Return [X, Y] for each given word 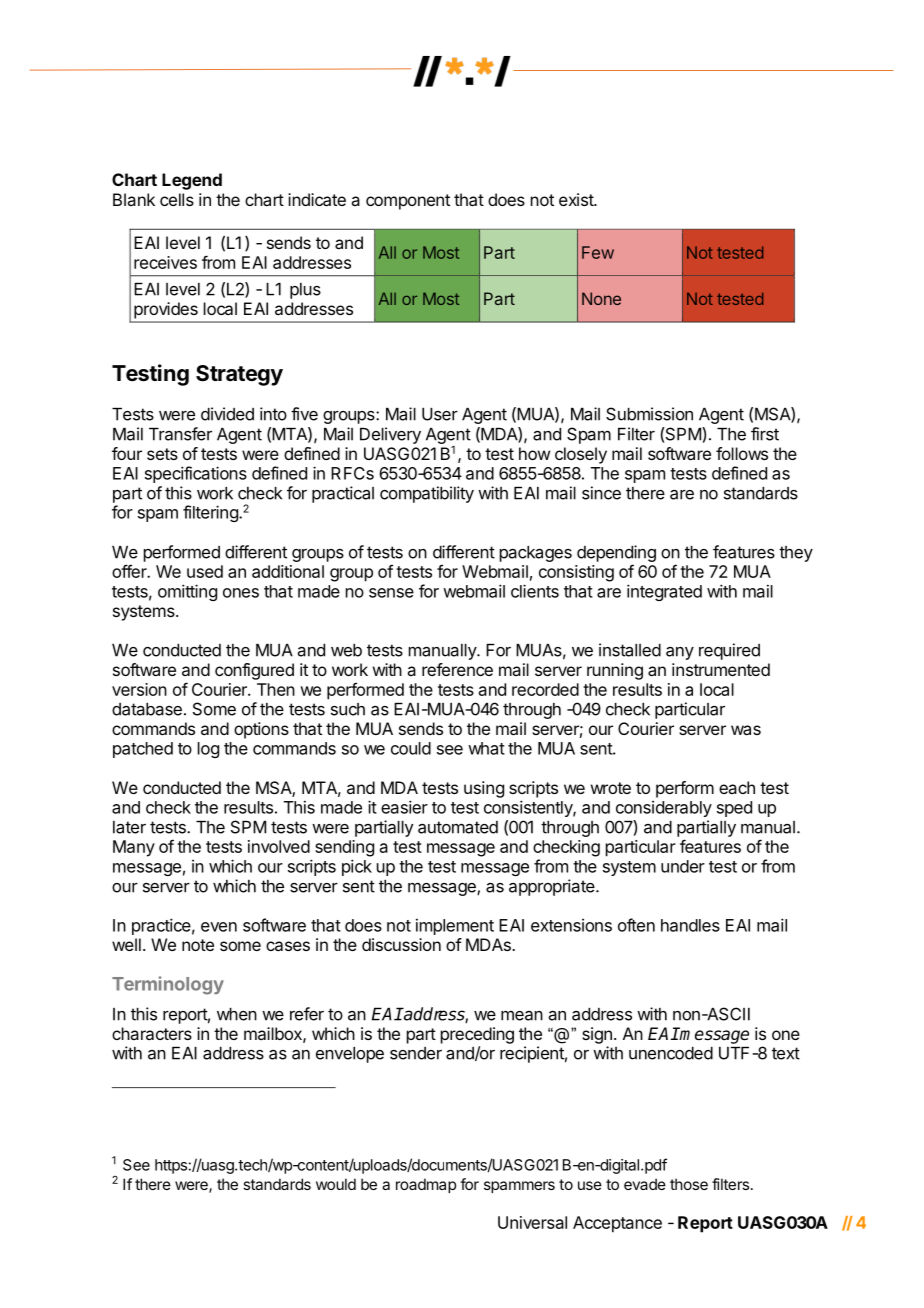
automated [458, 827]
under [683, 866]
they [796, 554]
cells [177, 199]
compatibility [427, 494]
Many [134, 848]
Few [598, 252]
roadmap [426, 1185]
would [336, 1184]
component [408, 202]
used [205, 571]
